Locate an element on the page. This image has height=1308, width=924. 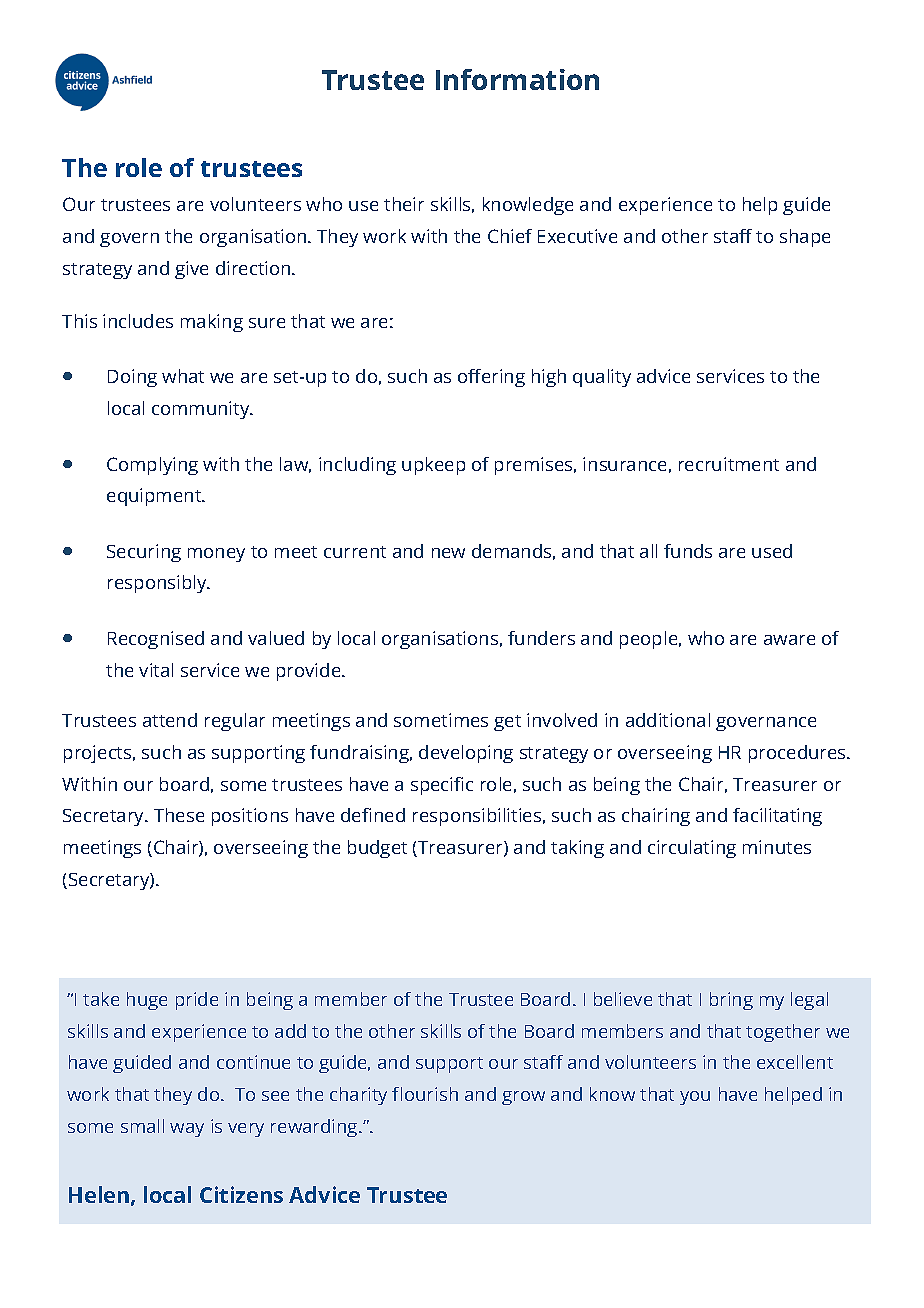
budget is located at coordinates (377, 849).
